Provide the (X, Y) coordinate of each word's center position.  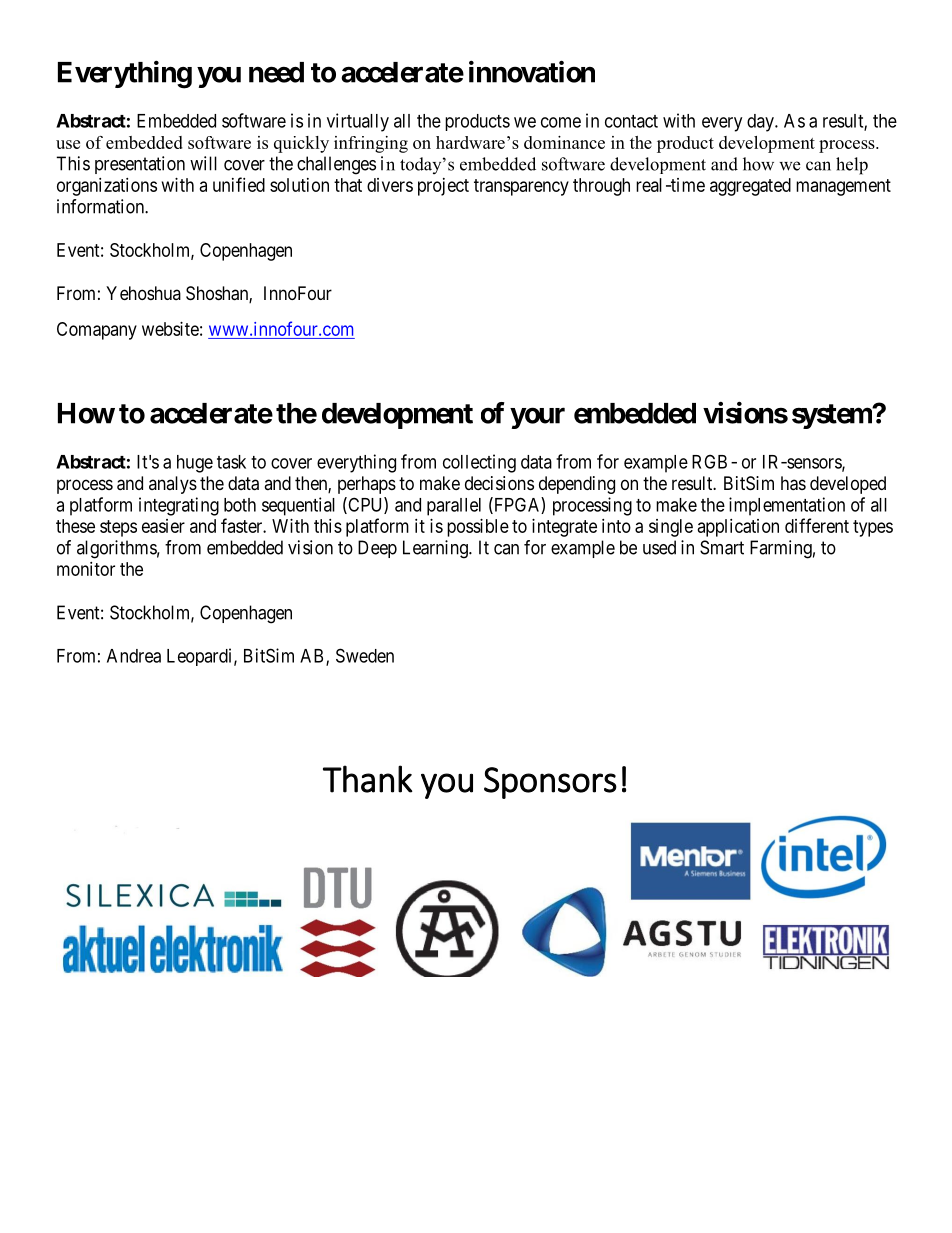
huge (195, 464)
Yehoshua (143, 293)
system (833, 416)
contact (631, 121)
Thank (368, 779)
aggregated (750, 187)
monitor (86, 569)
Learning (436, 549)
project (443, 187)
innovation (532, 71)
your (537, 418)
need (276, 72)
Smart (722, 547)
